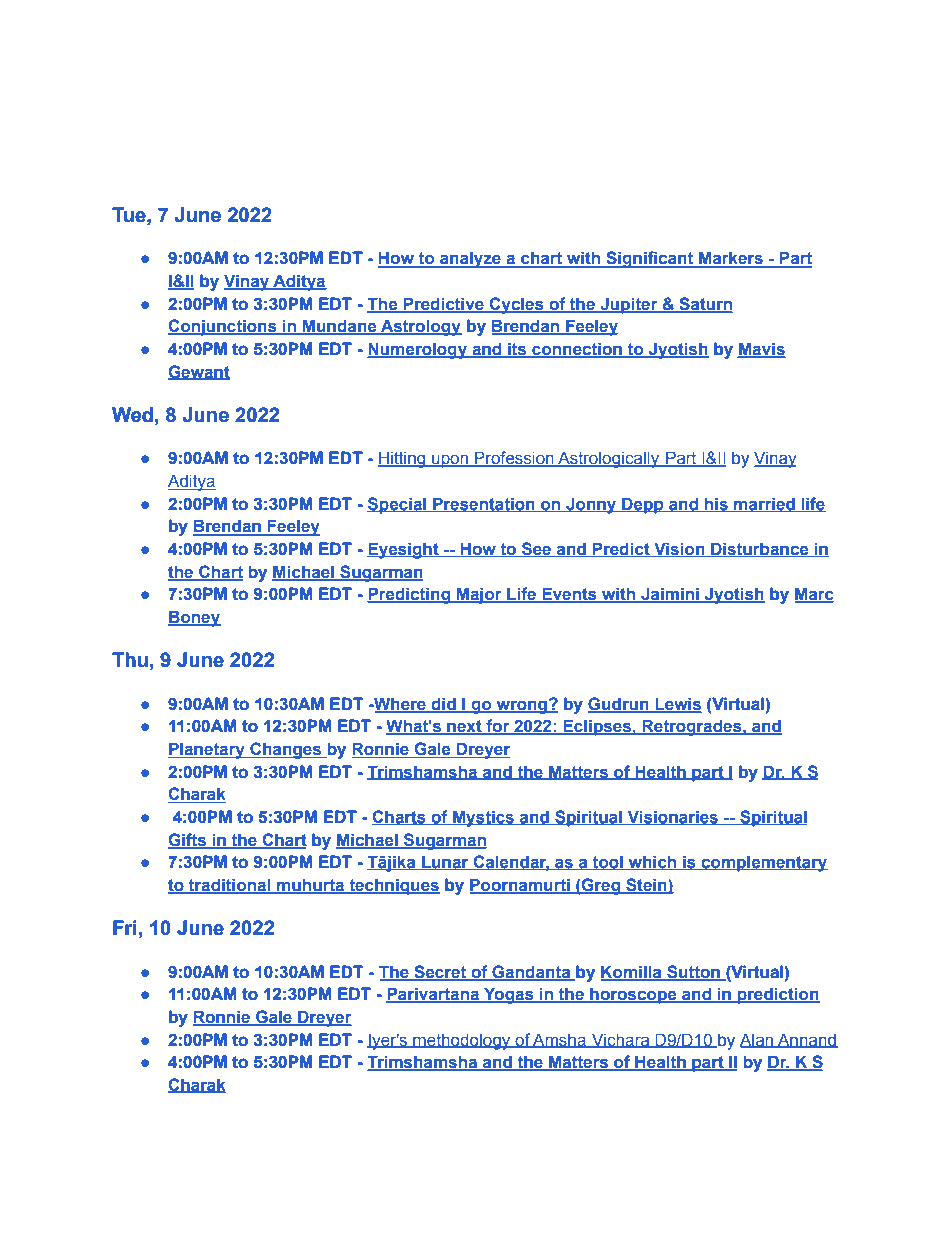 This screenshot has width=952, height=1233. I want to click on his, so click(716, 504).
